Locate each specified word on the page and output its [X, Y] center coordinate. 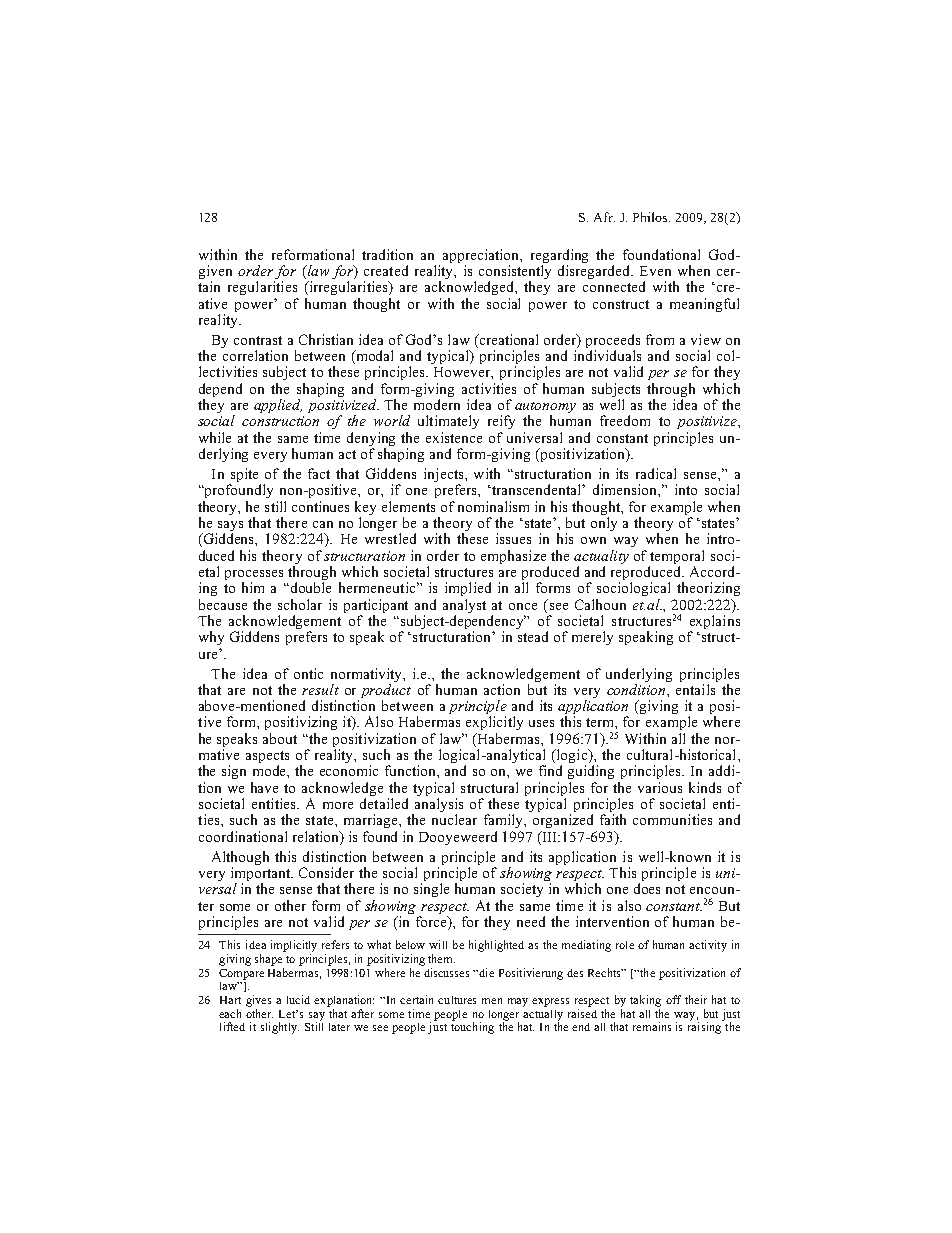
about [280, 738]
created [386, 270]
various [660, 787]
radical [656, 473]
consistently [515, 273]
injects [445, 476]
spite [245, 476]
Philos [651, 217]
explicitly [494, 723]
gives [258, 1001]
